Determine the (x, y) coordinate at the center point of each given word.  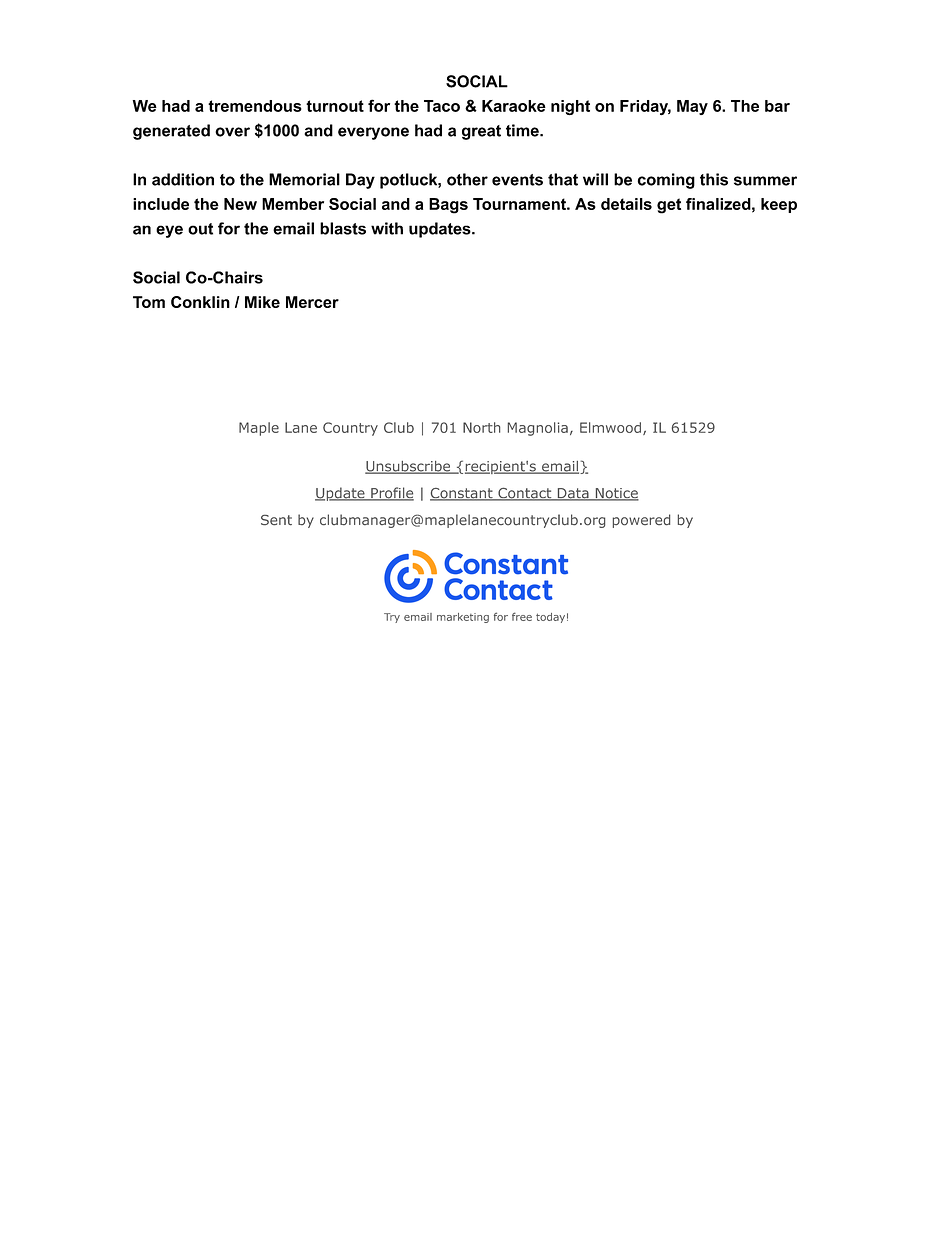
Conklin (200, 302)
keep (779, 205)
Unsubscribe (408, 467)
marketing (463, 618)
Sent (276, 520)
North (481, 427)
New (240, 204)
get (669, 206)
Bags (448, 206)
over (232, 132)
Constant (462, 494)
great (481, 132)
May (692, 107)
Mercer (312, 302)
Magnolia (538, 429)
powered (641, 521)
